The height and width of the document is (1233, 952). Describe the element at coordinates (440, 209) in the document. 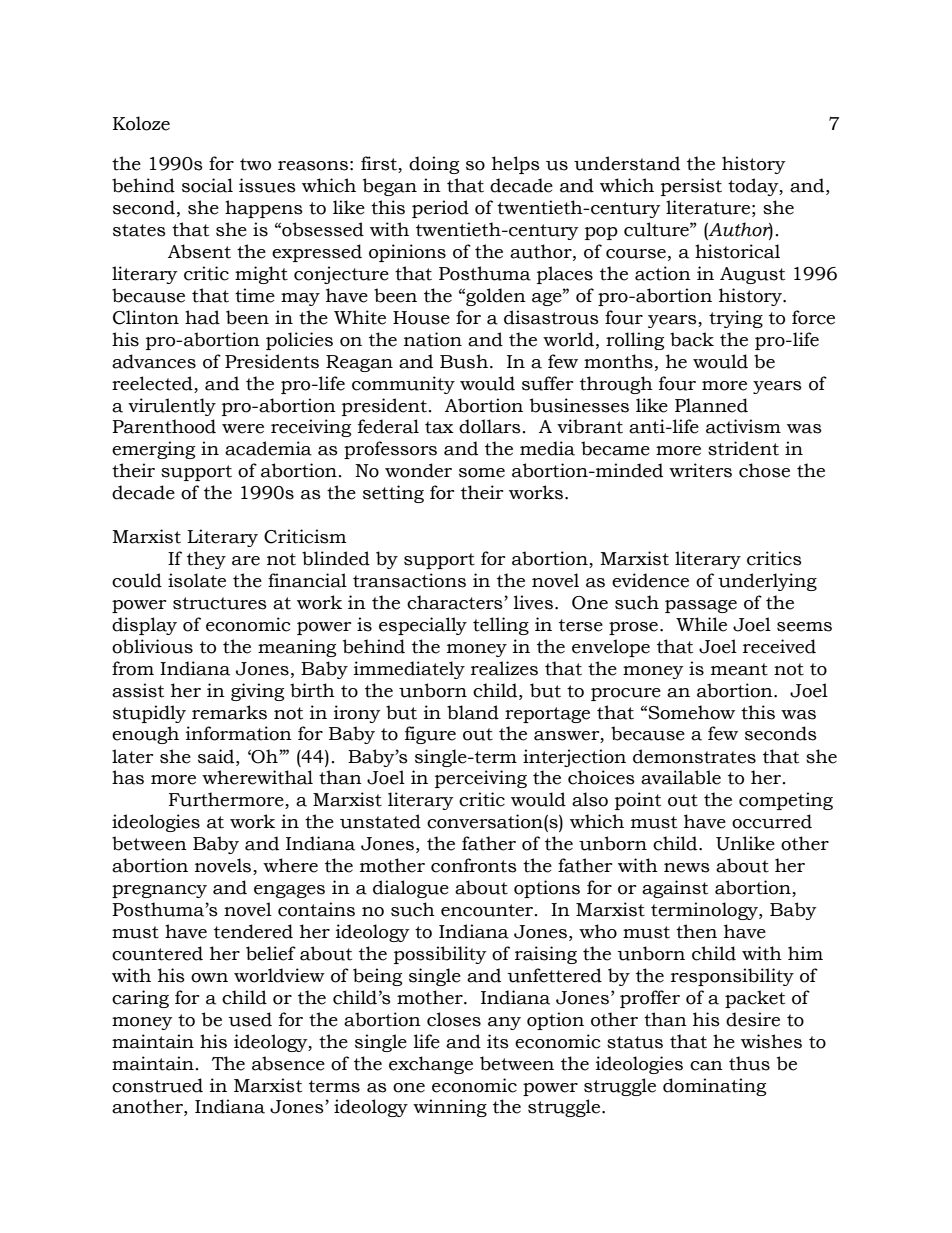

I see `period` at that location.
